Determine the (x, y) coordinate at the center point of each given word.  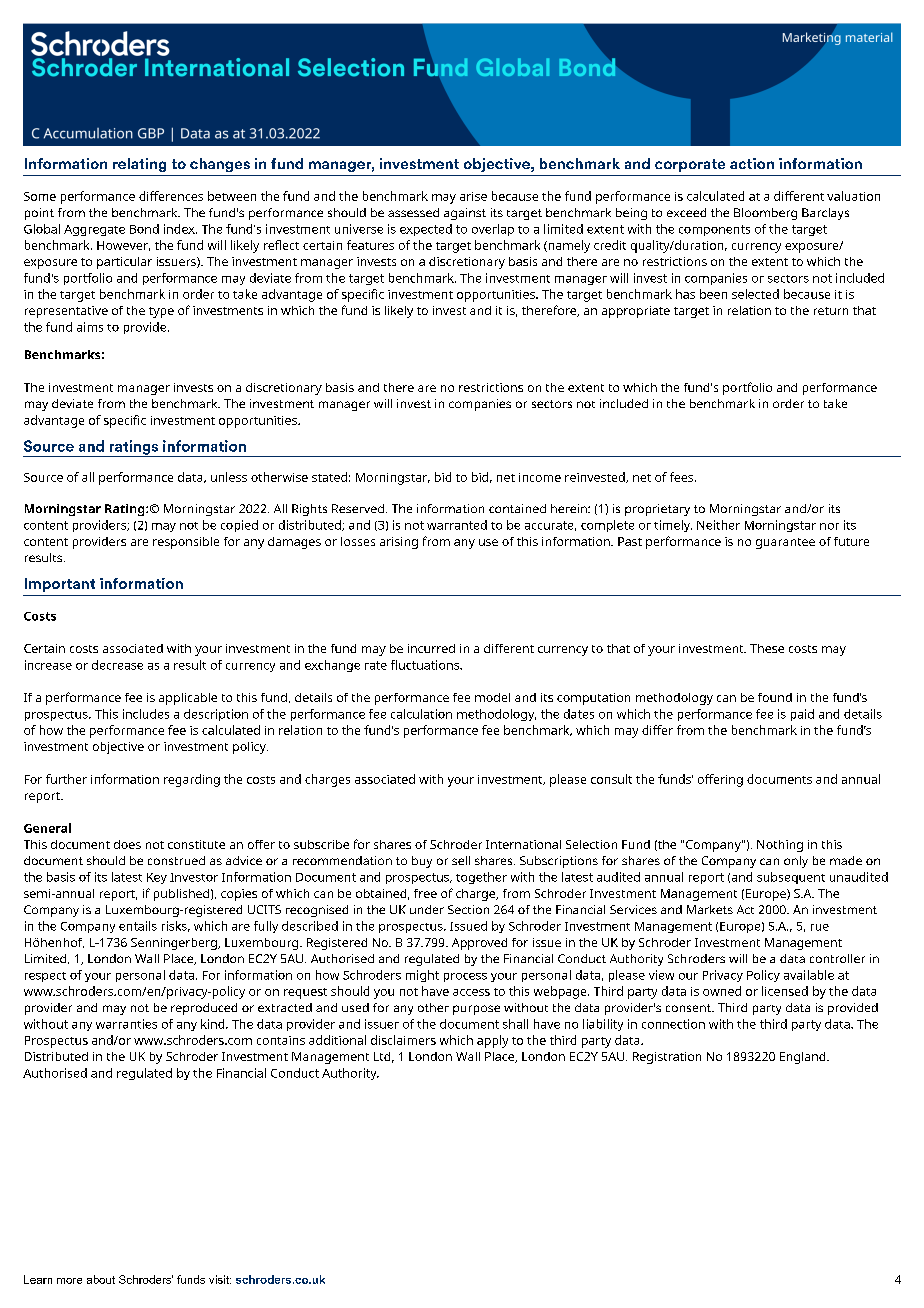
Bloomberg (765, 214)
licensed (785, 991)
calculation (421, 714)
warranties (126, 1024)
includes (146, 714)
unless (229, 477)
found (775, 697)
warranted (457, 525)
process (465, 977)
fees (683, 477)
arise (473, 196)
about (101, 1279)
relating (139, 165)
